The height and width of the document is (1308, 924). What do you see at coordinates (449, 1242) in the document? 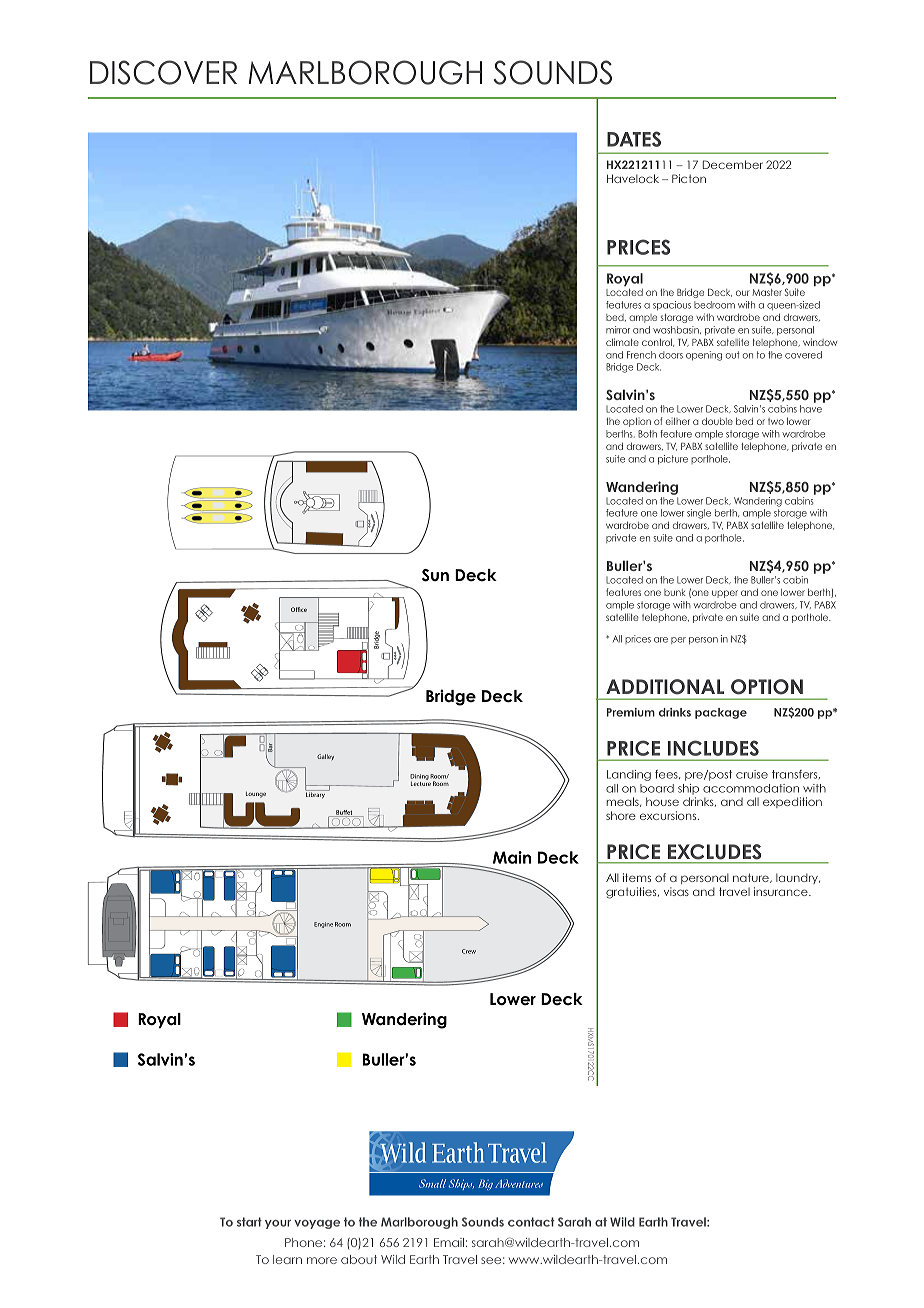
I see `Email` at bounding box center [449, 1242].
